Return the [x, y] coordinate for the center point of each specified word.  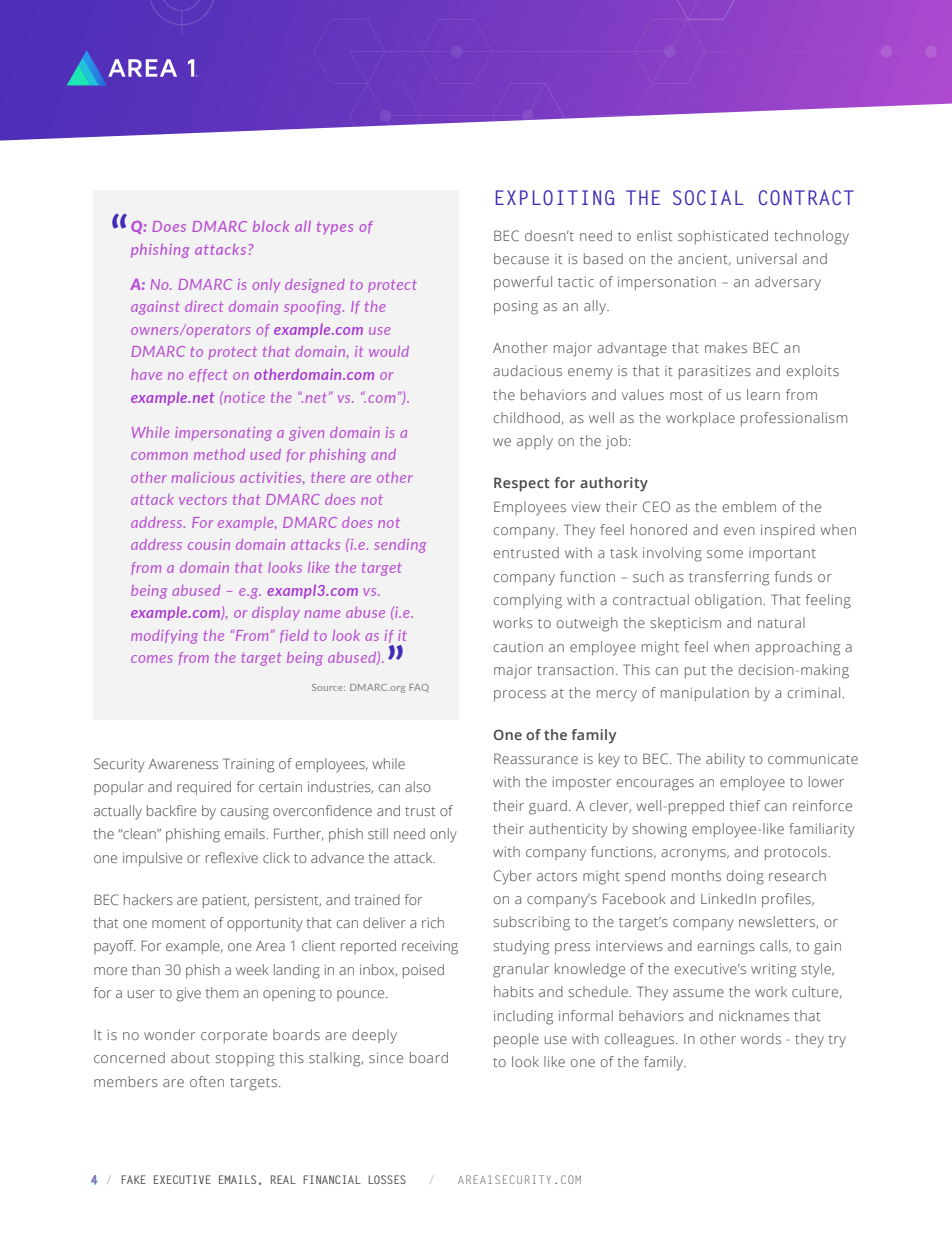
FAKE [133, 1179]
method [219, 454]
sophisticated [723, 237]
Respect [522, 484]
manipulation [705, 694]
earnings [726, 947]
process [520, 695]
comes [151, 659]
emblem [749, 506]
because [521, 258]
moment [179, 923]
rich [433, 922]
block [271, 226]
